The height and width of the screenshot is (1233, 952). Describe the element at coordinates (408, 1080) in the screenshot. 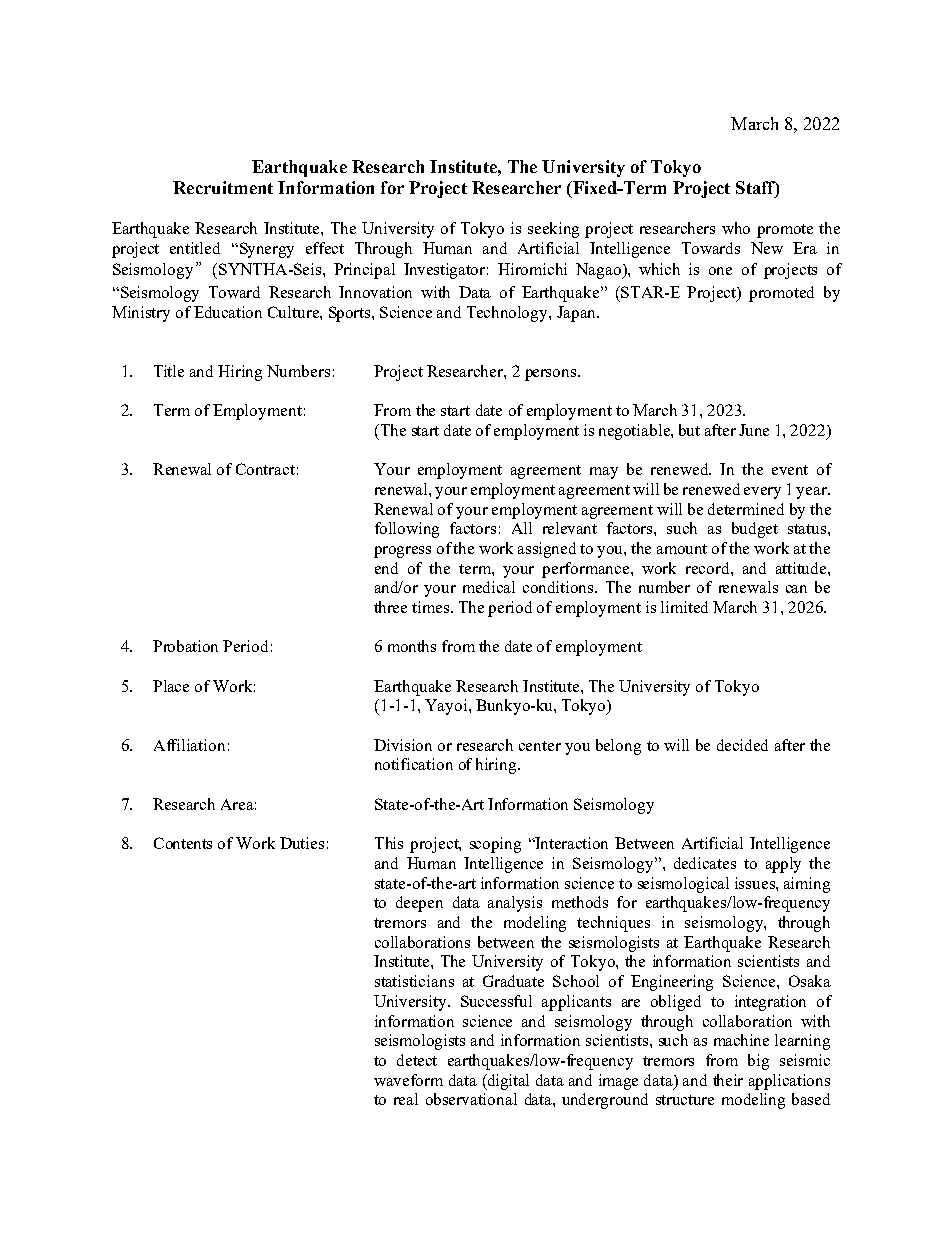

I see `waveform` at that location.
